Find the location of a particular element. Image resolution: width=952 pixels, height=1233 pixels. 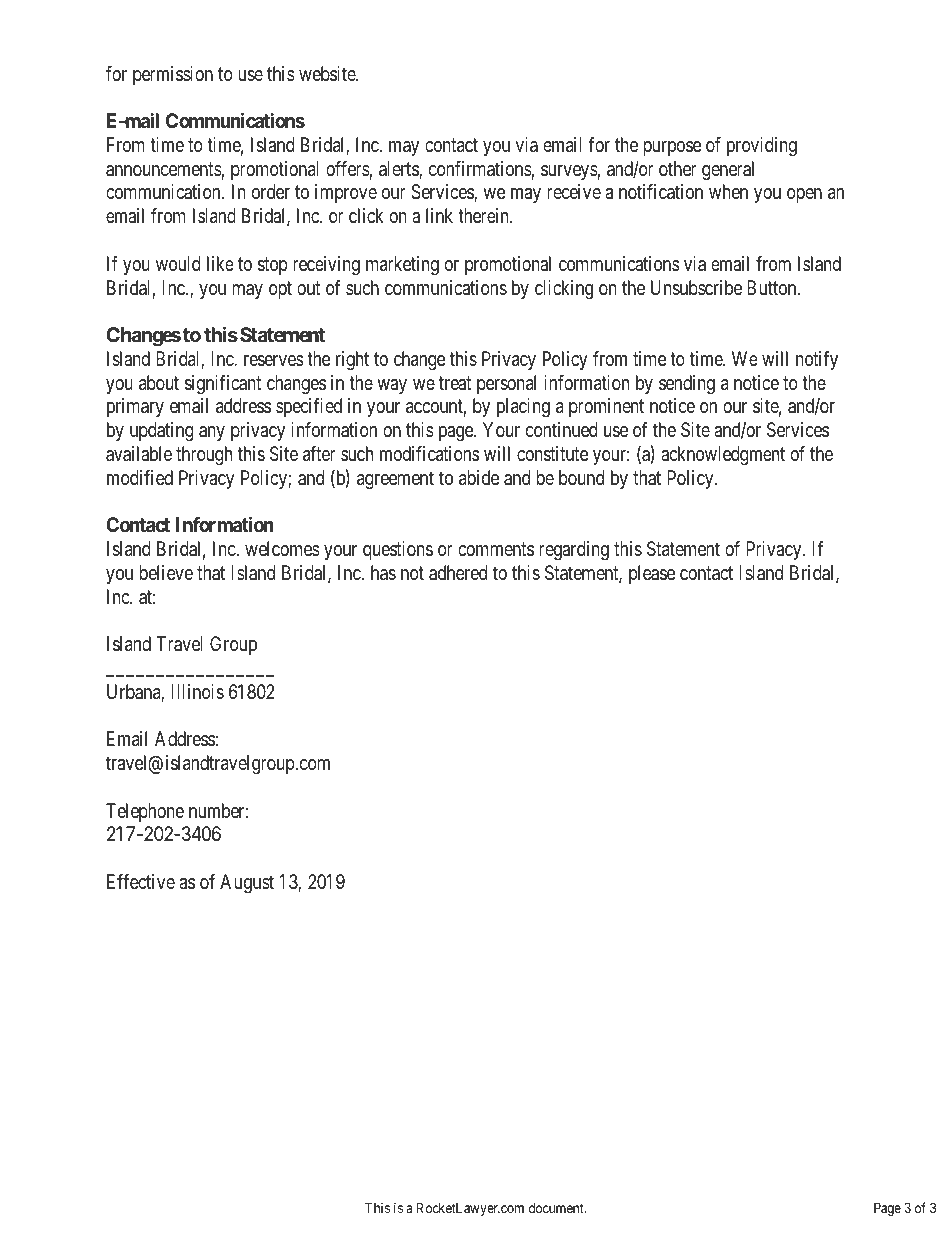

Illinois is located at coordinates (197, 691).
